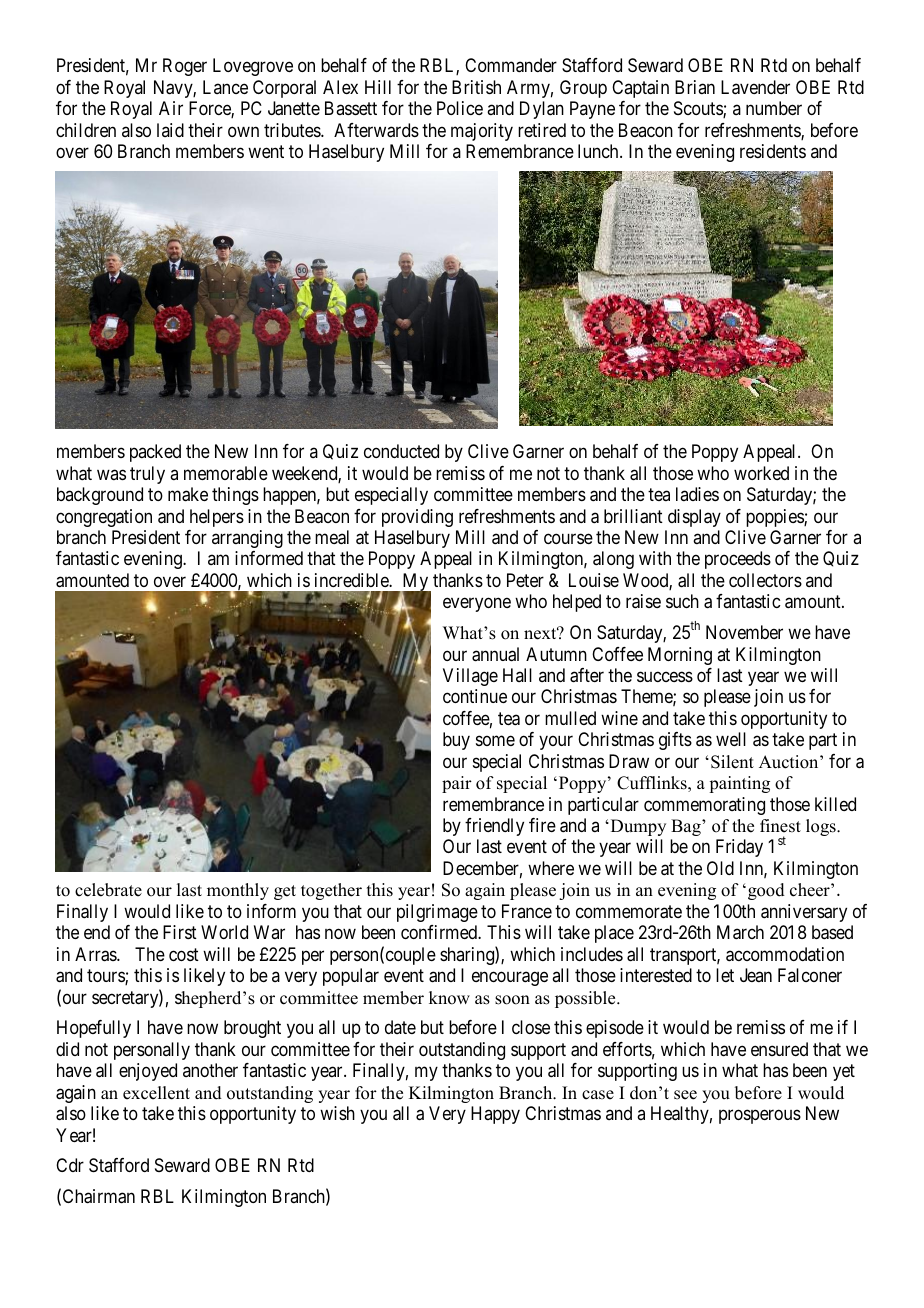 The image size is (924, 1308). Describe the element at coordinates (170, 130) in the page. I see `laid` at that location.
